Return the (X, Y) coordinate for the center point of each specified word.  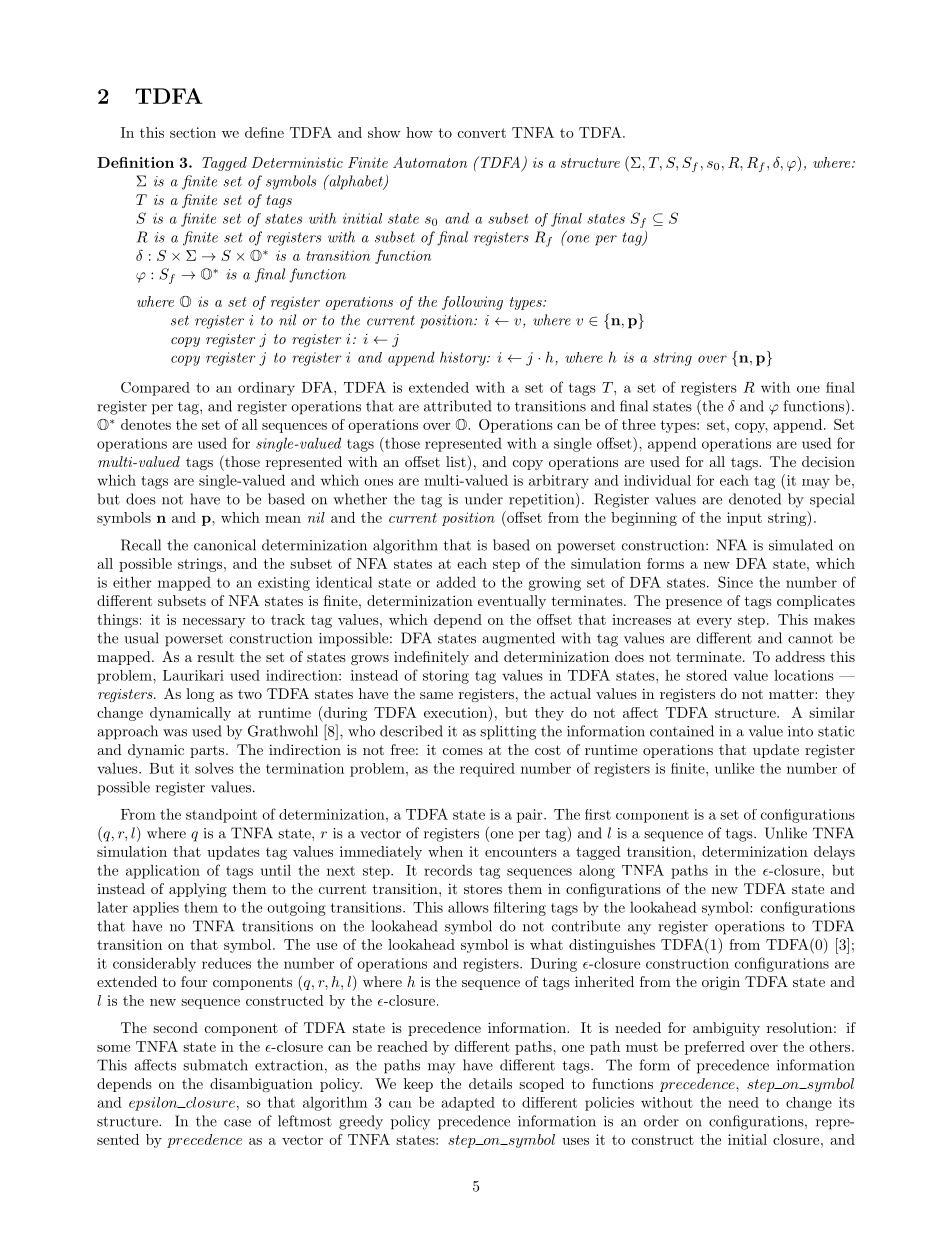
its (847, 1102)
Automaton (430, 162)
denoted (755, 499)
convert (482, 133)
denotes (146, 424)
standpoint (221, 816)
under (484, 499)
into (800, 731)
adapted (468, 1104)
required (487, 770)
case (237, 1123)
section (193, 132)
